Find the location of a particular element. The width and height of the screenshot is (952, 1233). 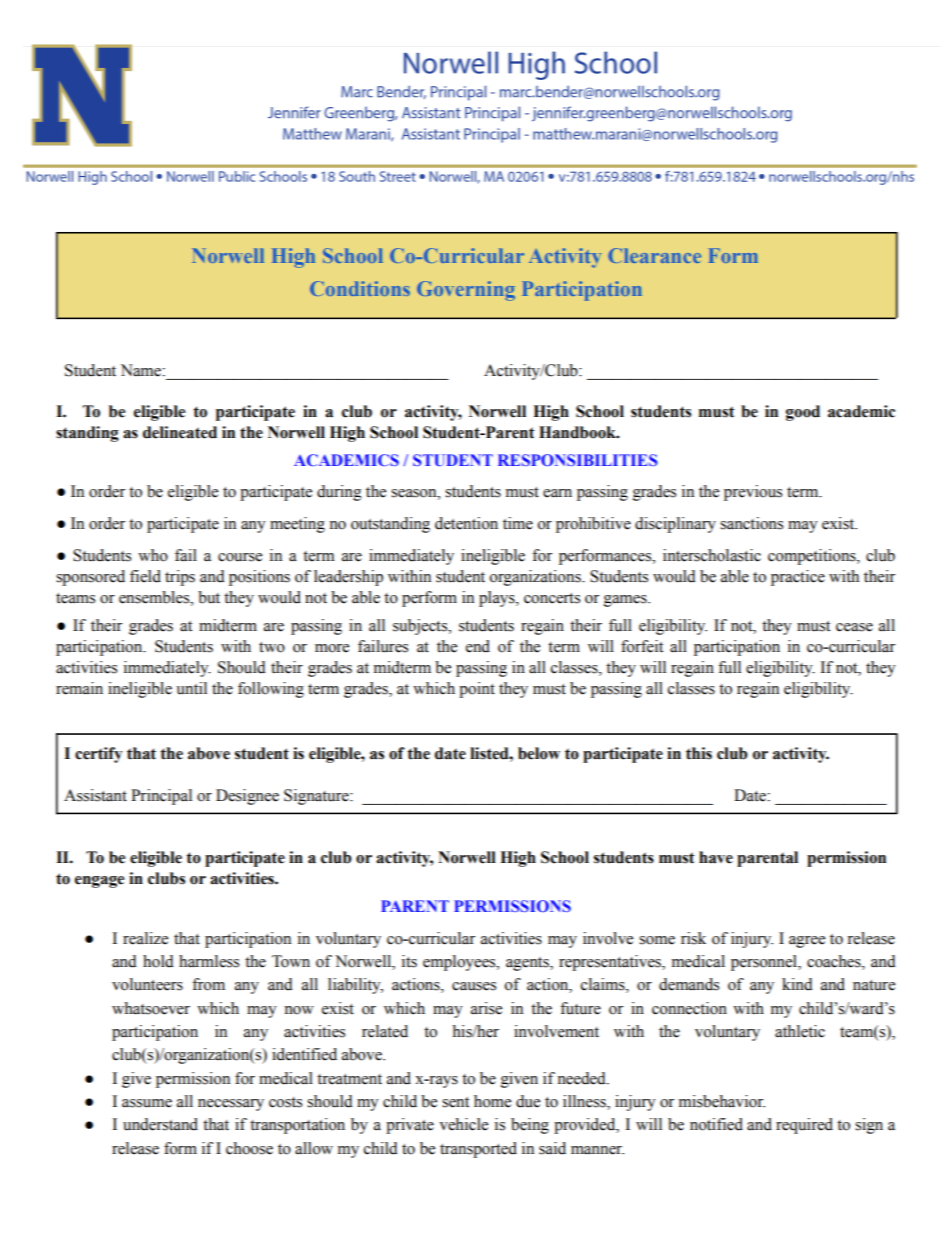

realize is located at coordinates (145, 938).
